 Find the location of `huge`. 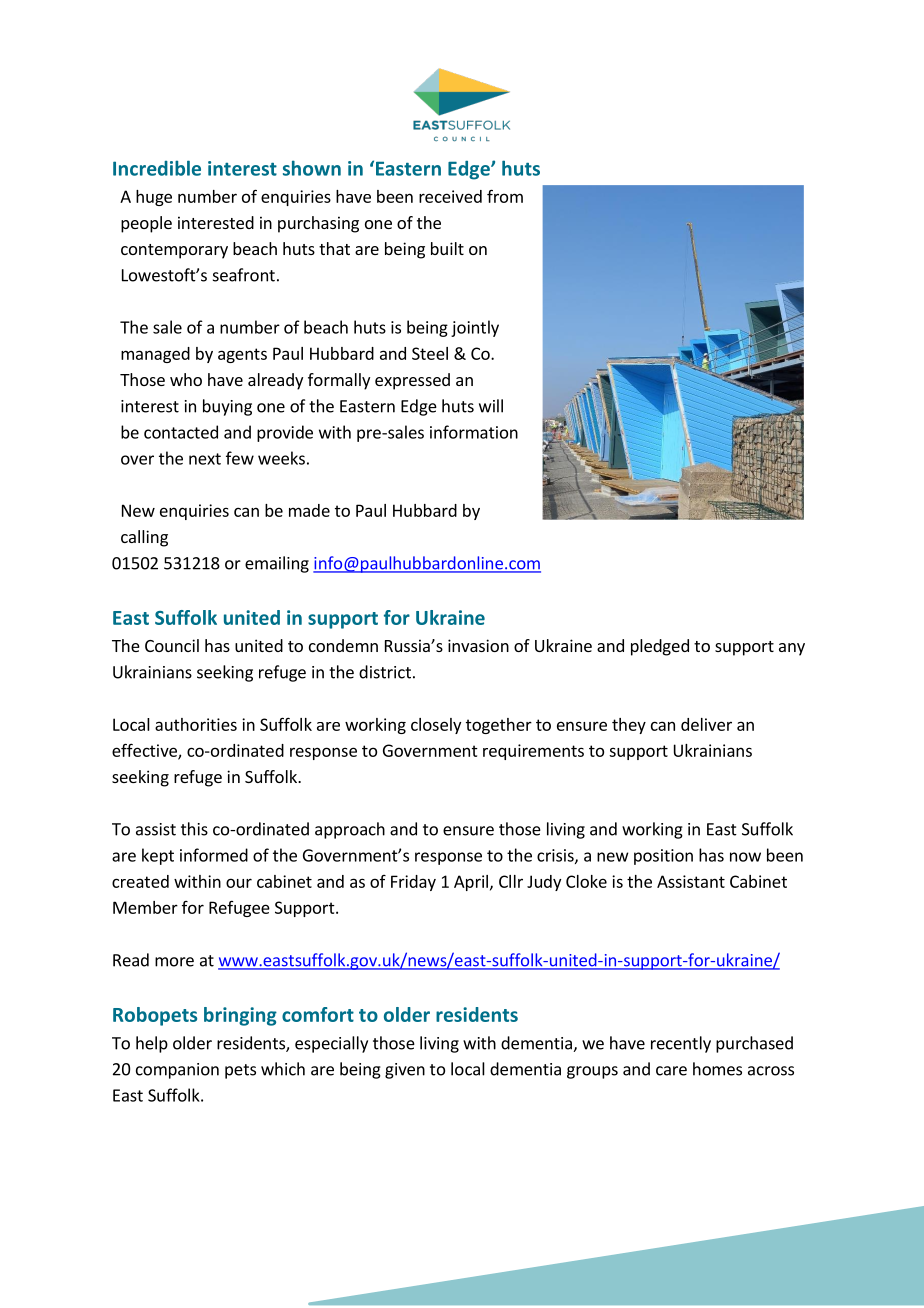

huge is located at coordinates (154, 198).
